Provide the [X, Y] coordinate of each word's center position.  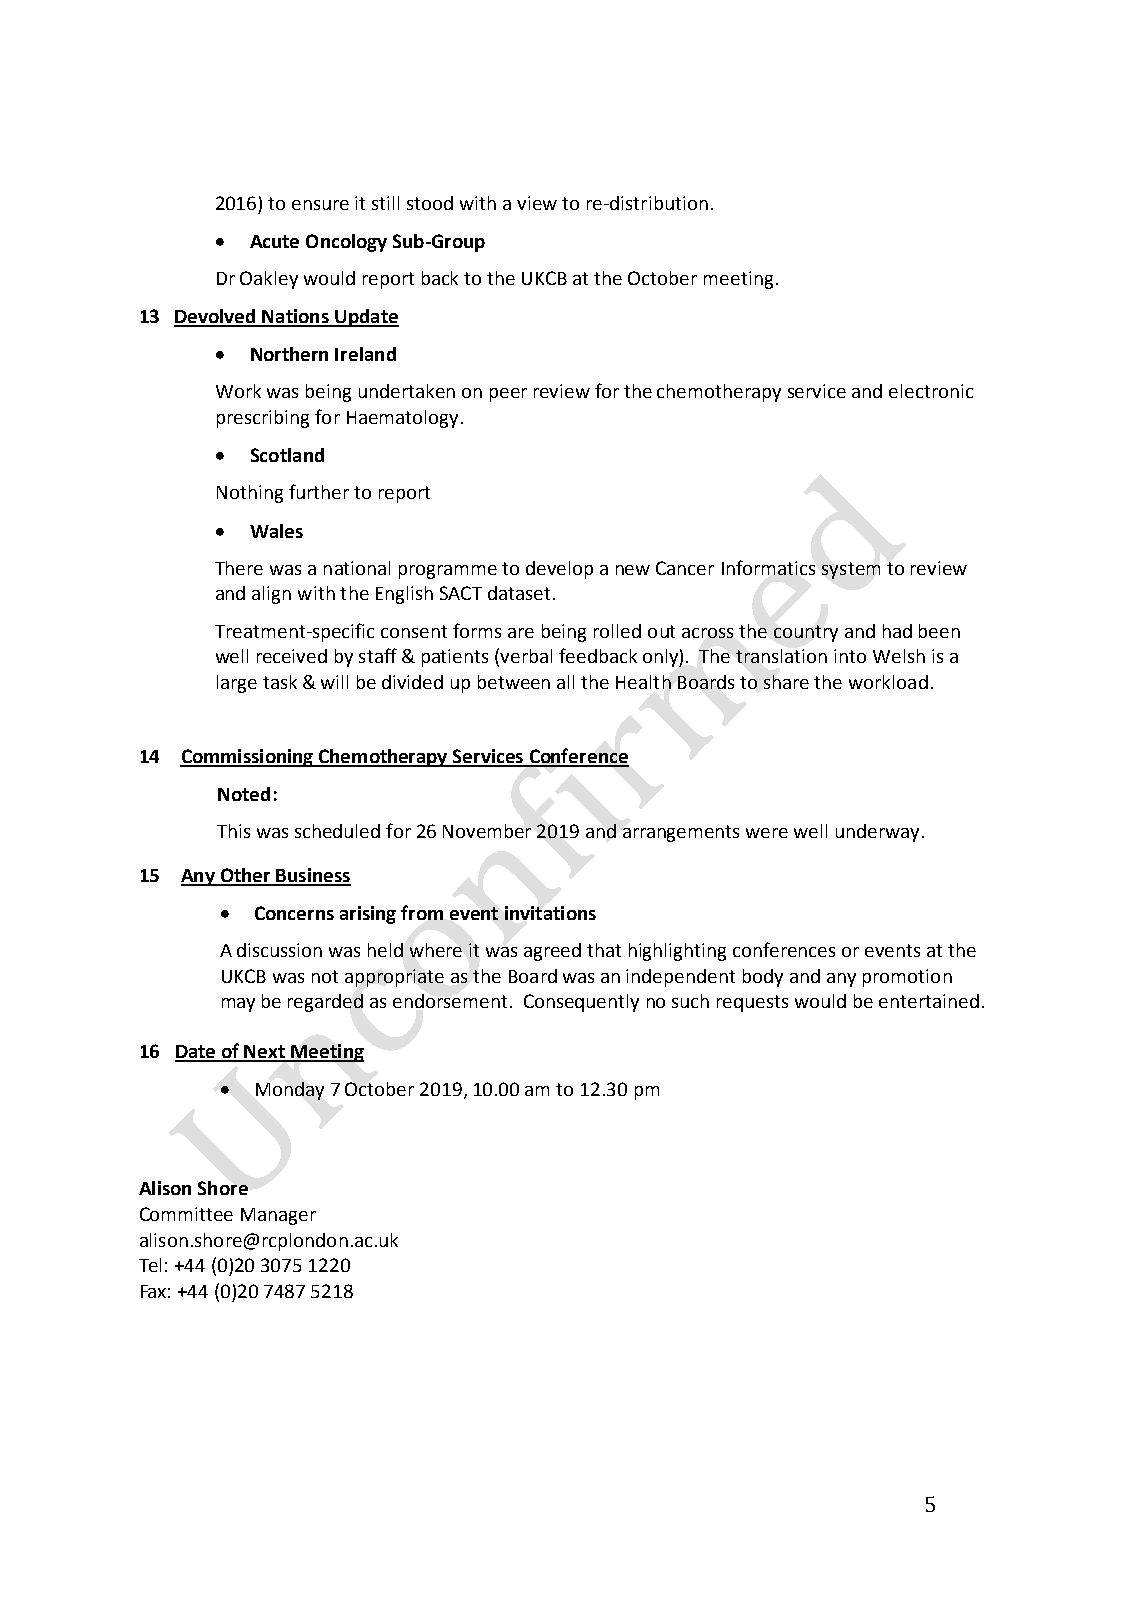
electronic [931, 391]
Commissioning [248, 758]
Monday [290, 1091]
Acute [274, 241]
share [786, 682]
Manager [278, 1216]
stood [430, 203]
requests [752, 1003]
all [565, 682]
